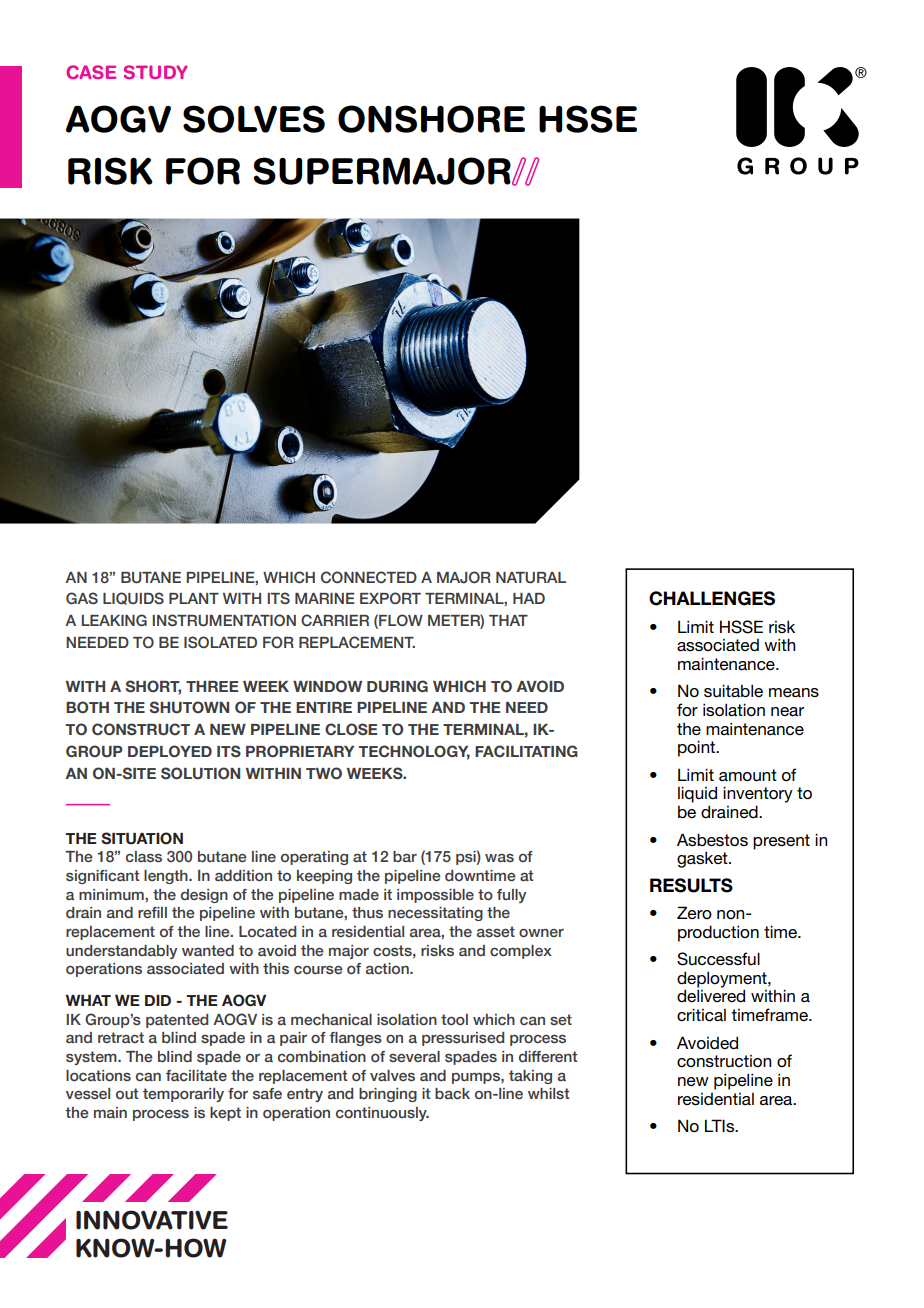 Image resolution: width=924 pixels, height=1308 pixels. Describe the element at coordinates (712, 598) in the document. I see `CHALLENGES` at that location.
